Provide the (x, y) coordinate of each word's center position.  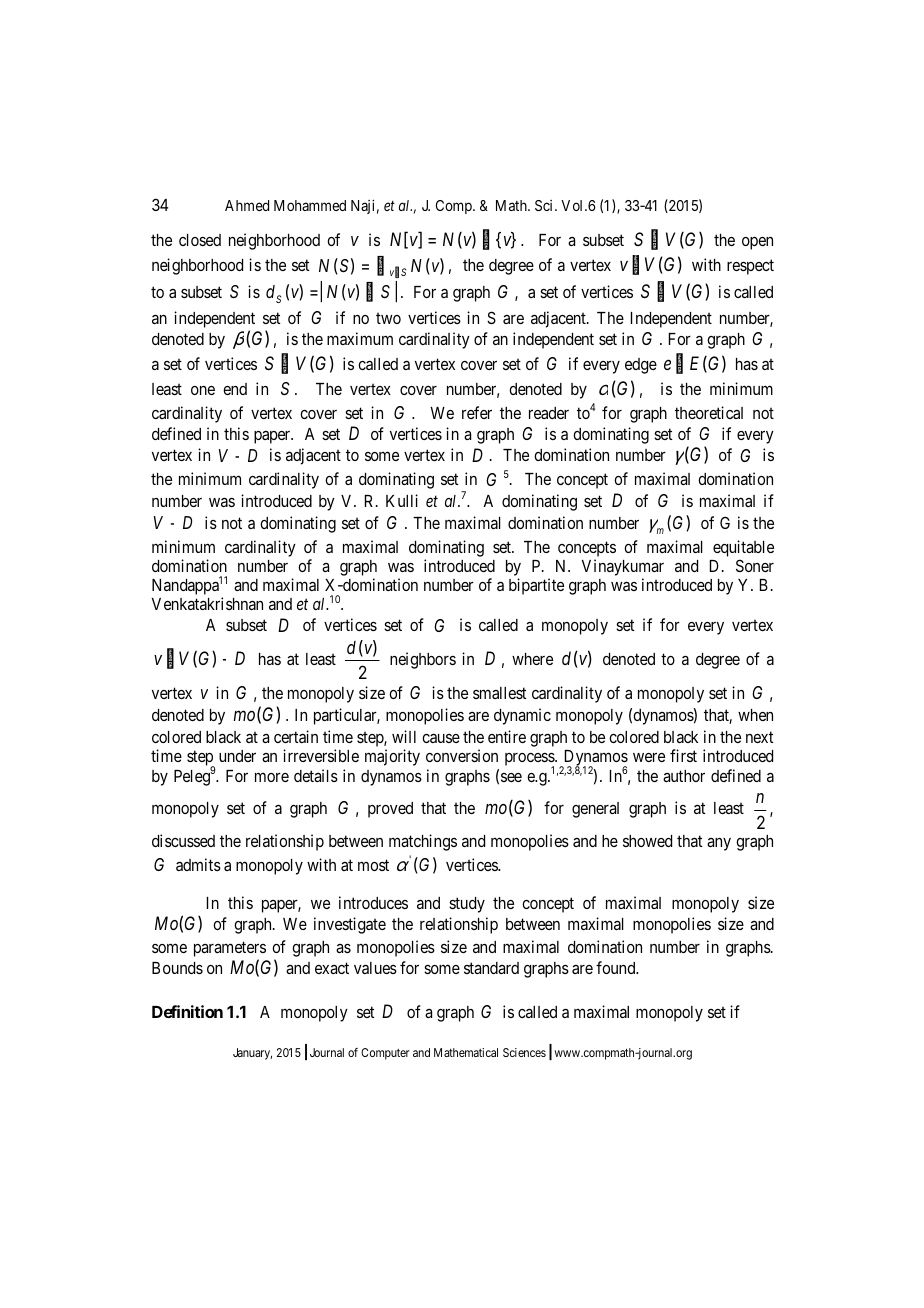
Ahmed (247, 205)
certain (296, 736)
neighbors (423, 660)
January (252, 1054)
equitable (743, 550)
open (757, 243)
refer (477, 412)
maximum (360, 338)
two (388, 318)
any (719, 844)
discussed (183, 840)
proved (390, 810)
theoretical (709, 412)
